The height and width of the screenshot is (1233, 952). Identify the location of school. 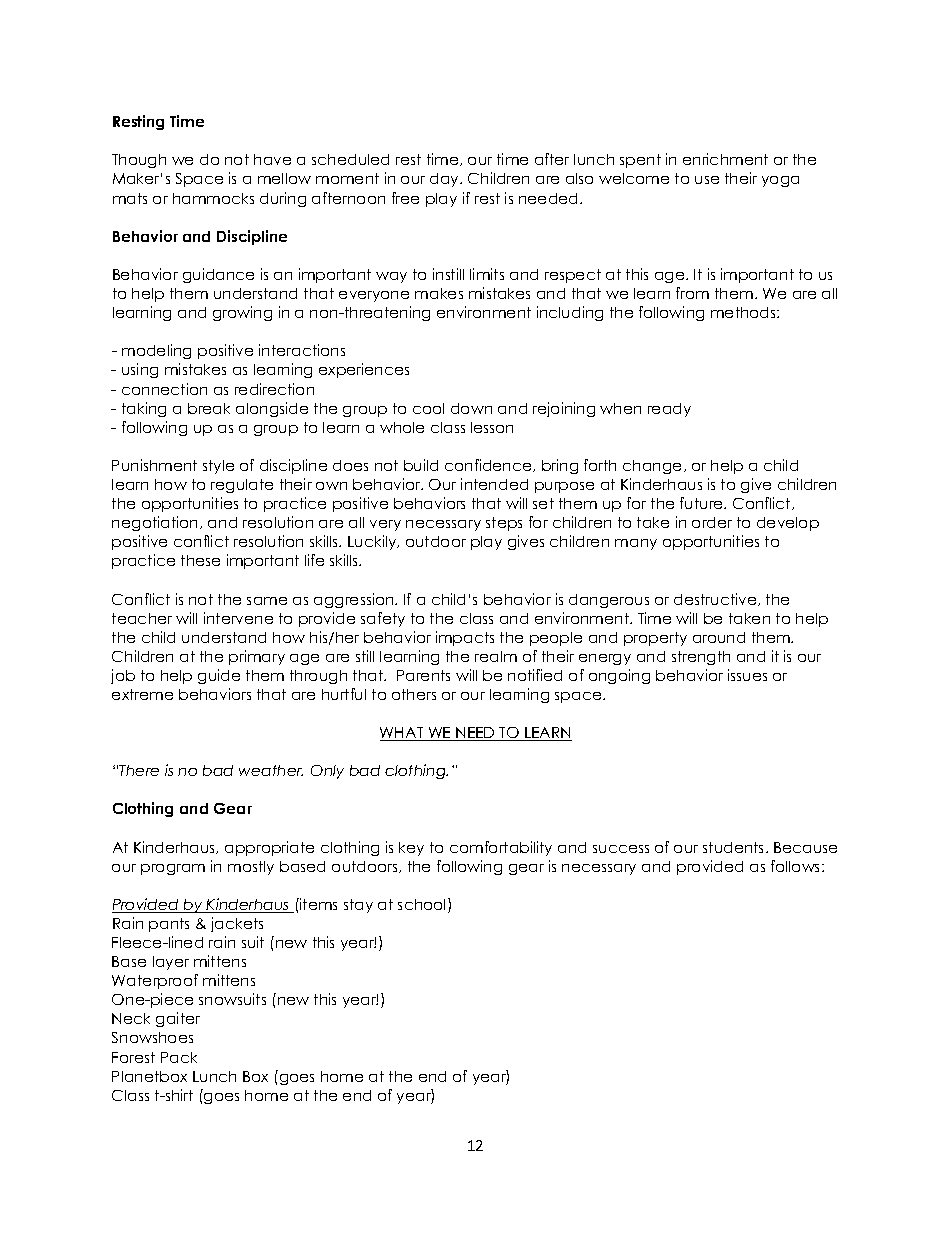
(423, 905).
